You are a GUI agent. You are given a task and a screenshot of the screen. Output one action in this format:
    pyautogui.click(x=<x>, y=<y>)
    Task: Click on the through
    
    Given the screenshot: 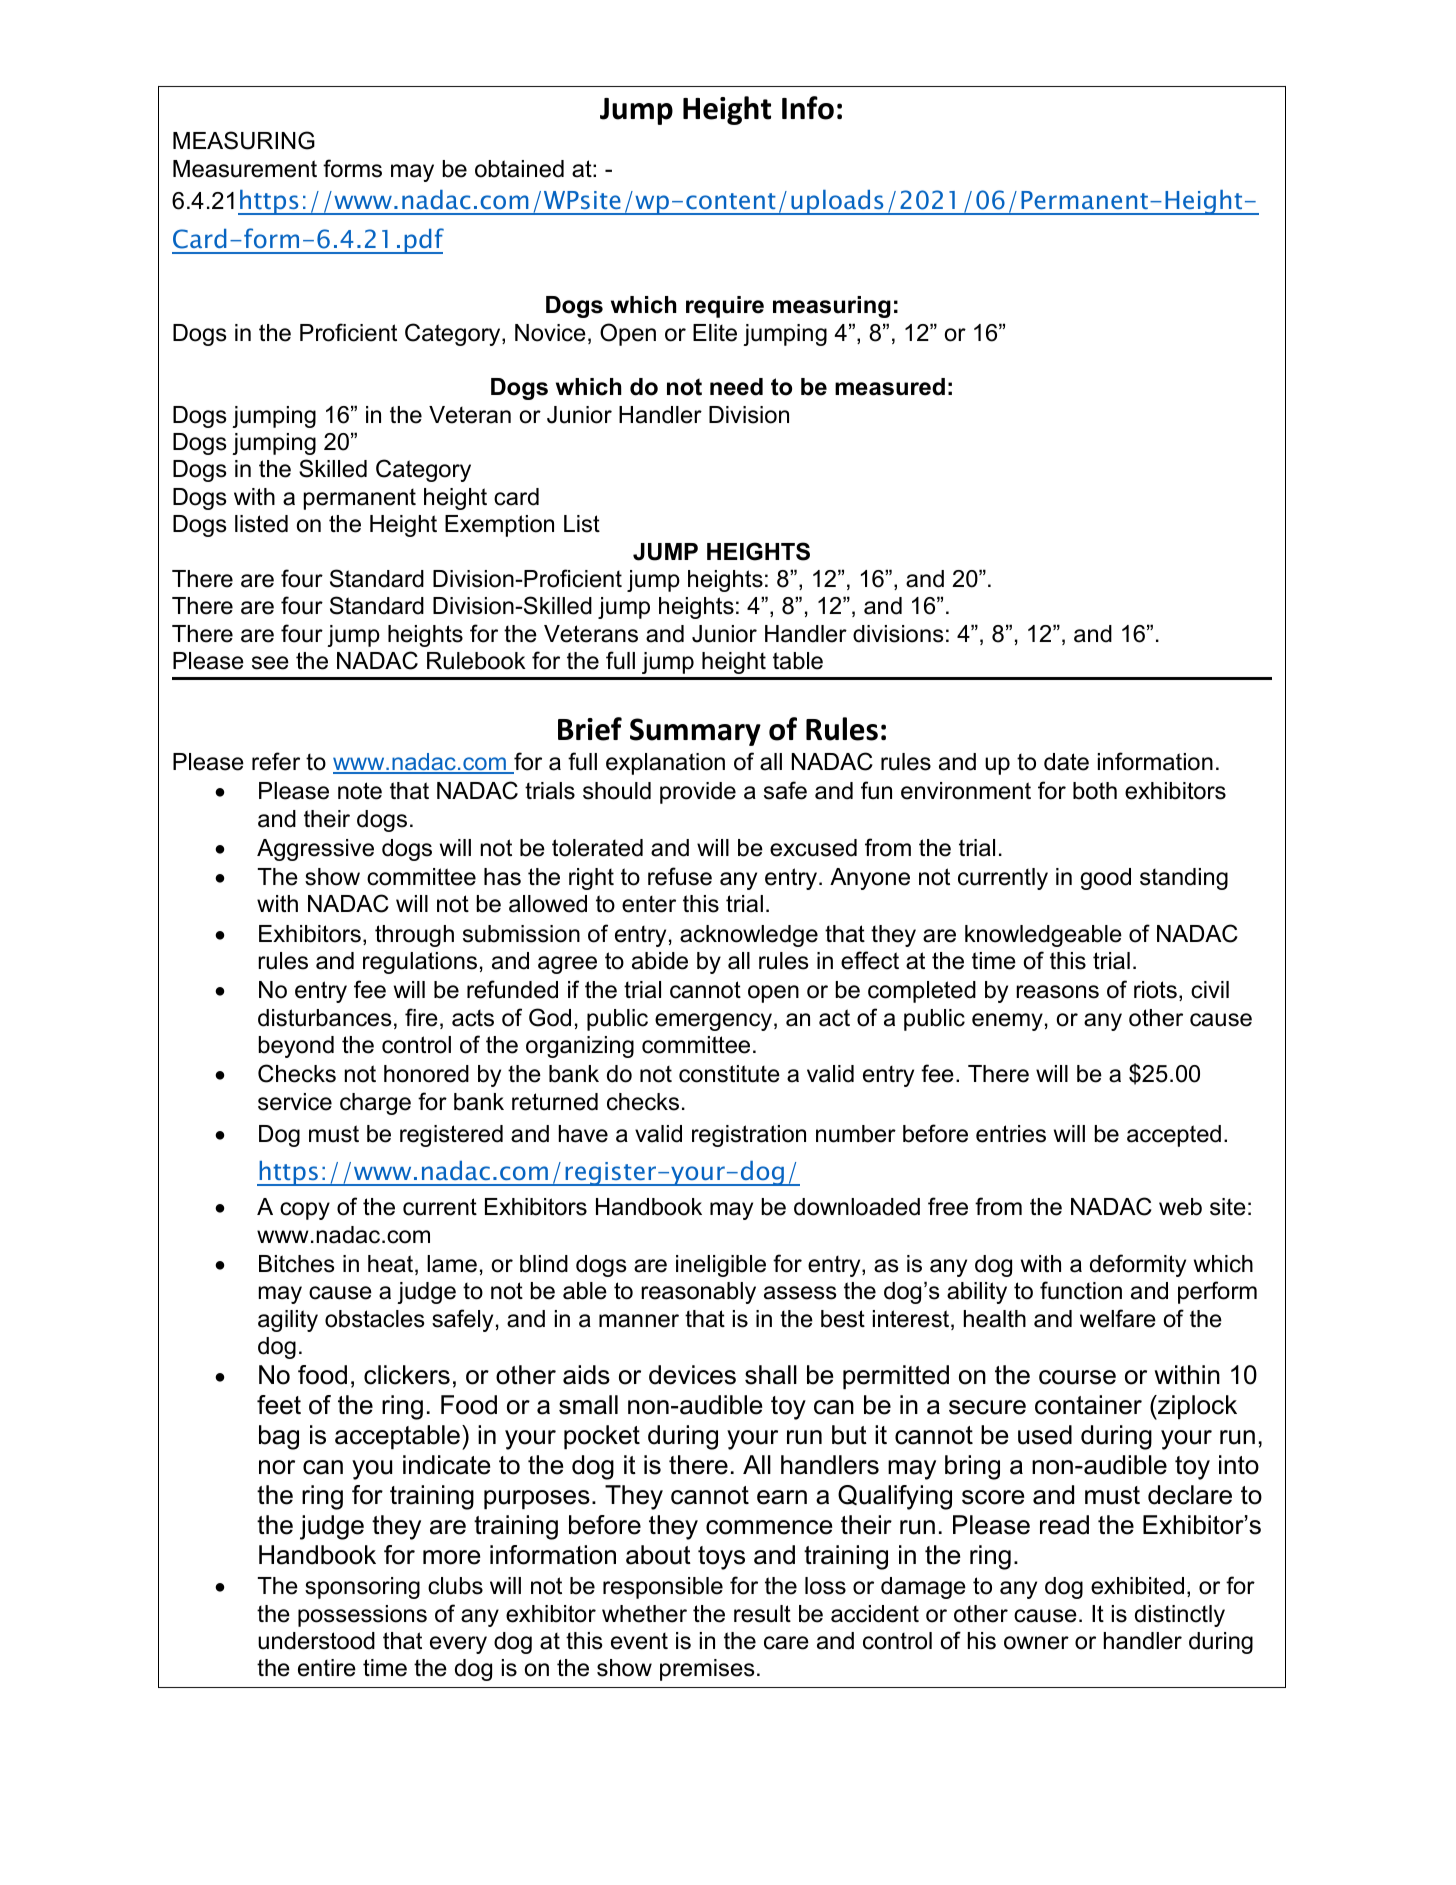 What is the action you would take?
    pyautogui.click(x=414, y=936)
